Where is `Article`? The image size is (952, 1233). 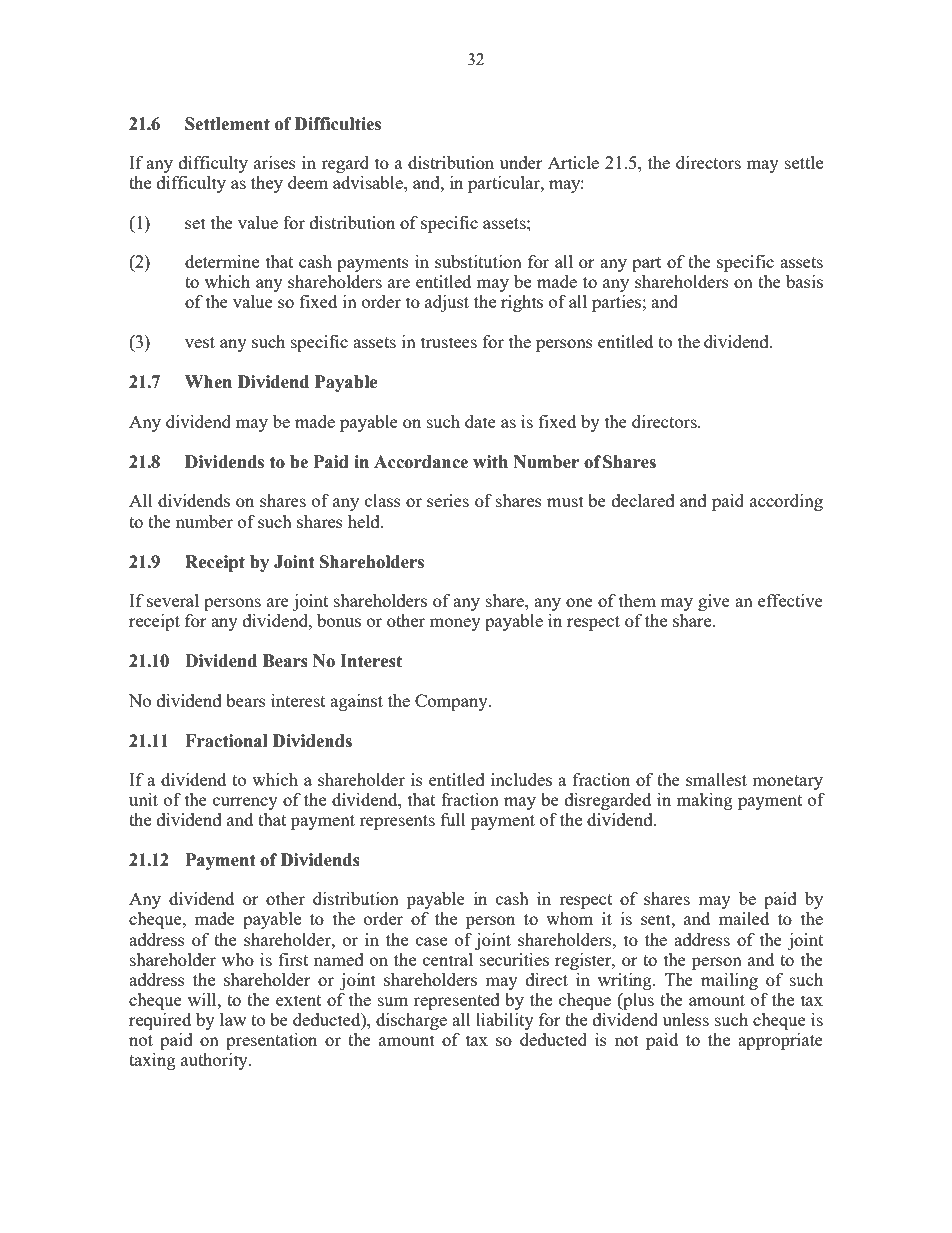
Article is located at coordinates (573, 162).
